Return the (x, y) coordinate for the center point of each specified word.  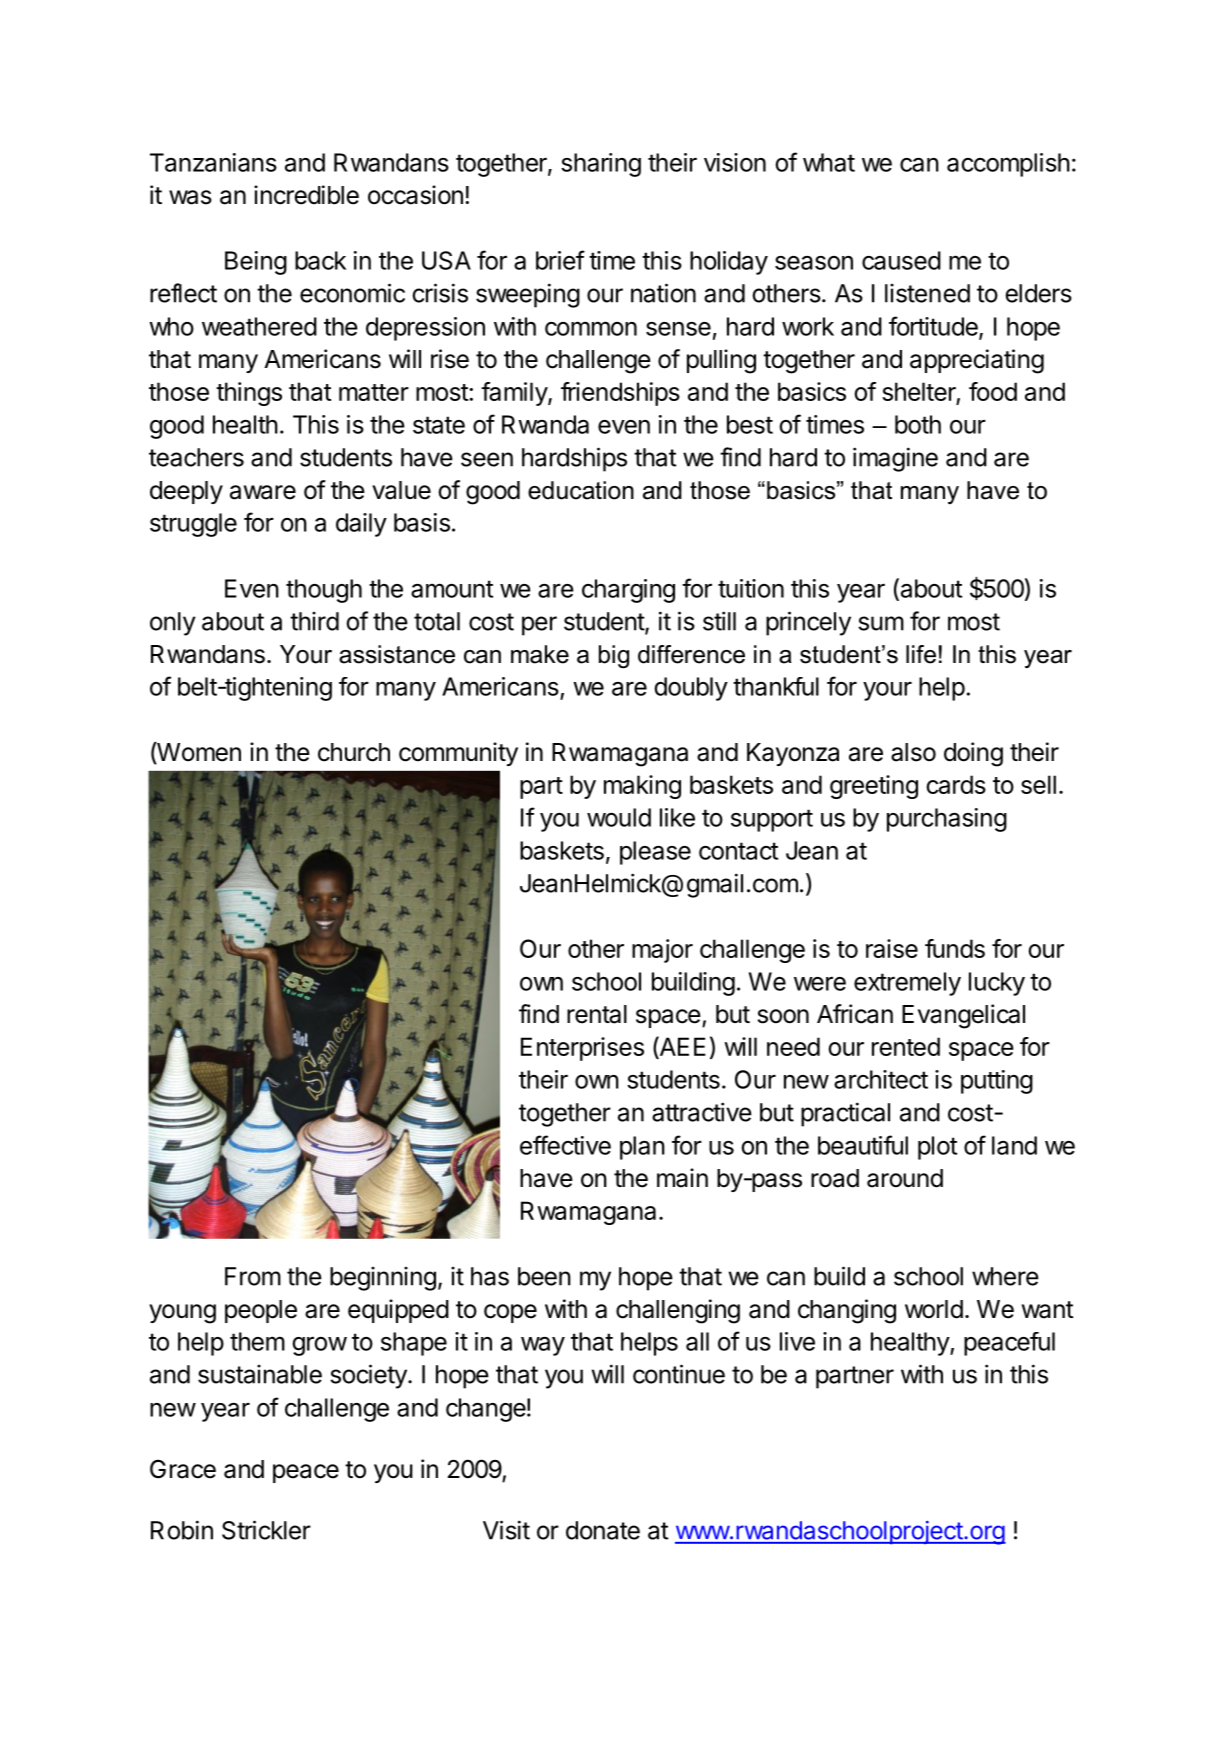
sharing (601, 165)
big (614, 657)
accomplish (1008, 165)
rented (906, 1046)
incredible (306, 195)
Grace (183, 1469)
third (314, 621)
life (921, 654)
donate (603, 1530)
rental (597, 1014)
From (253, 1276)
